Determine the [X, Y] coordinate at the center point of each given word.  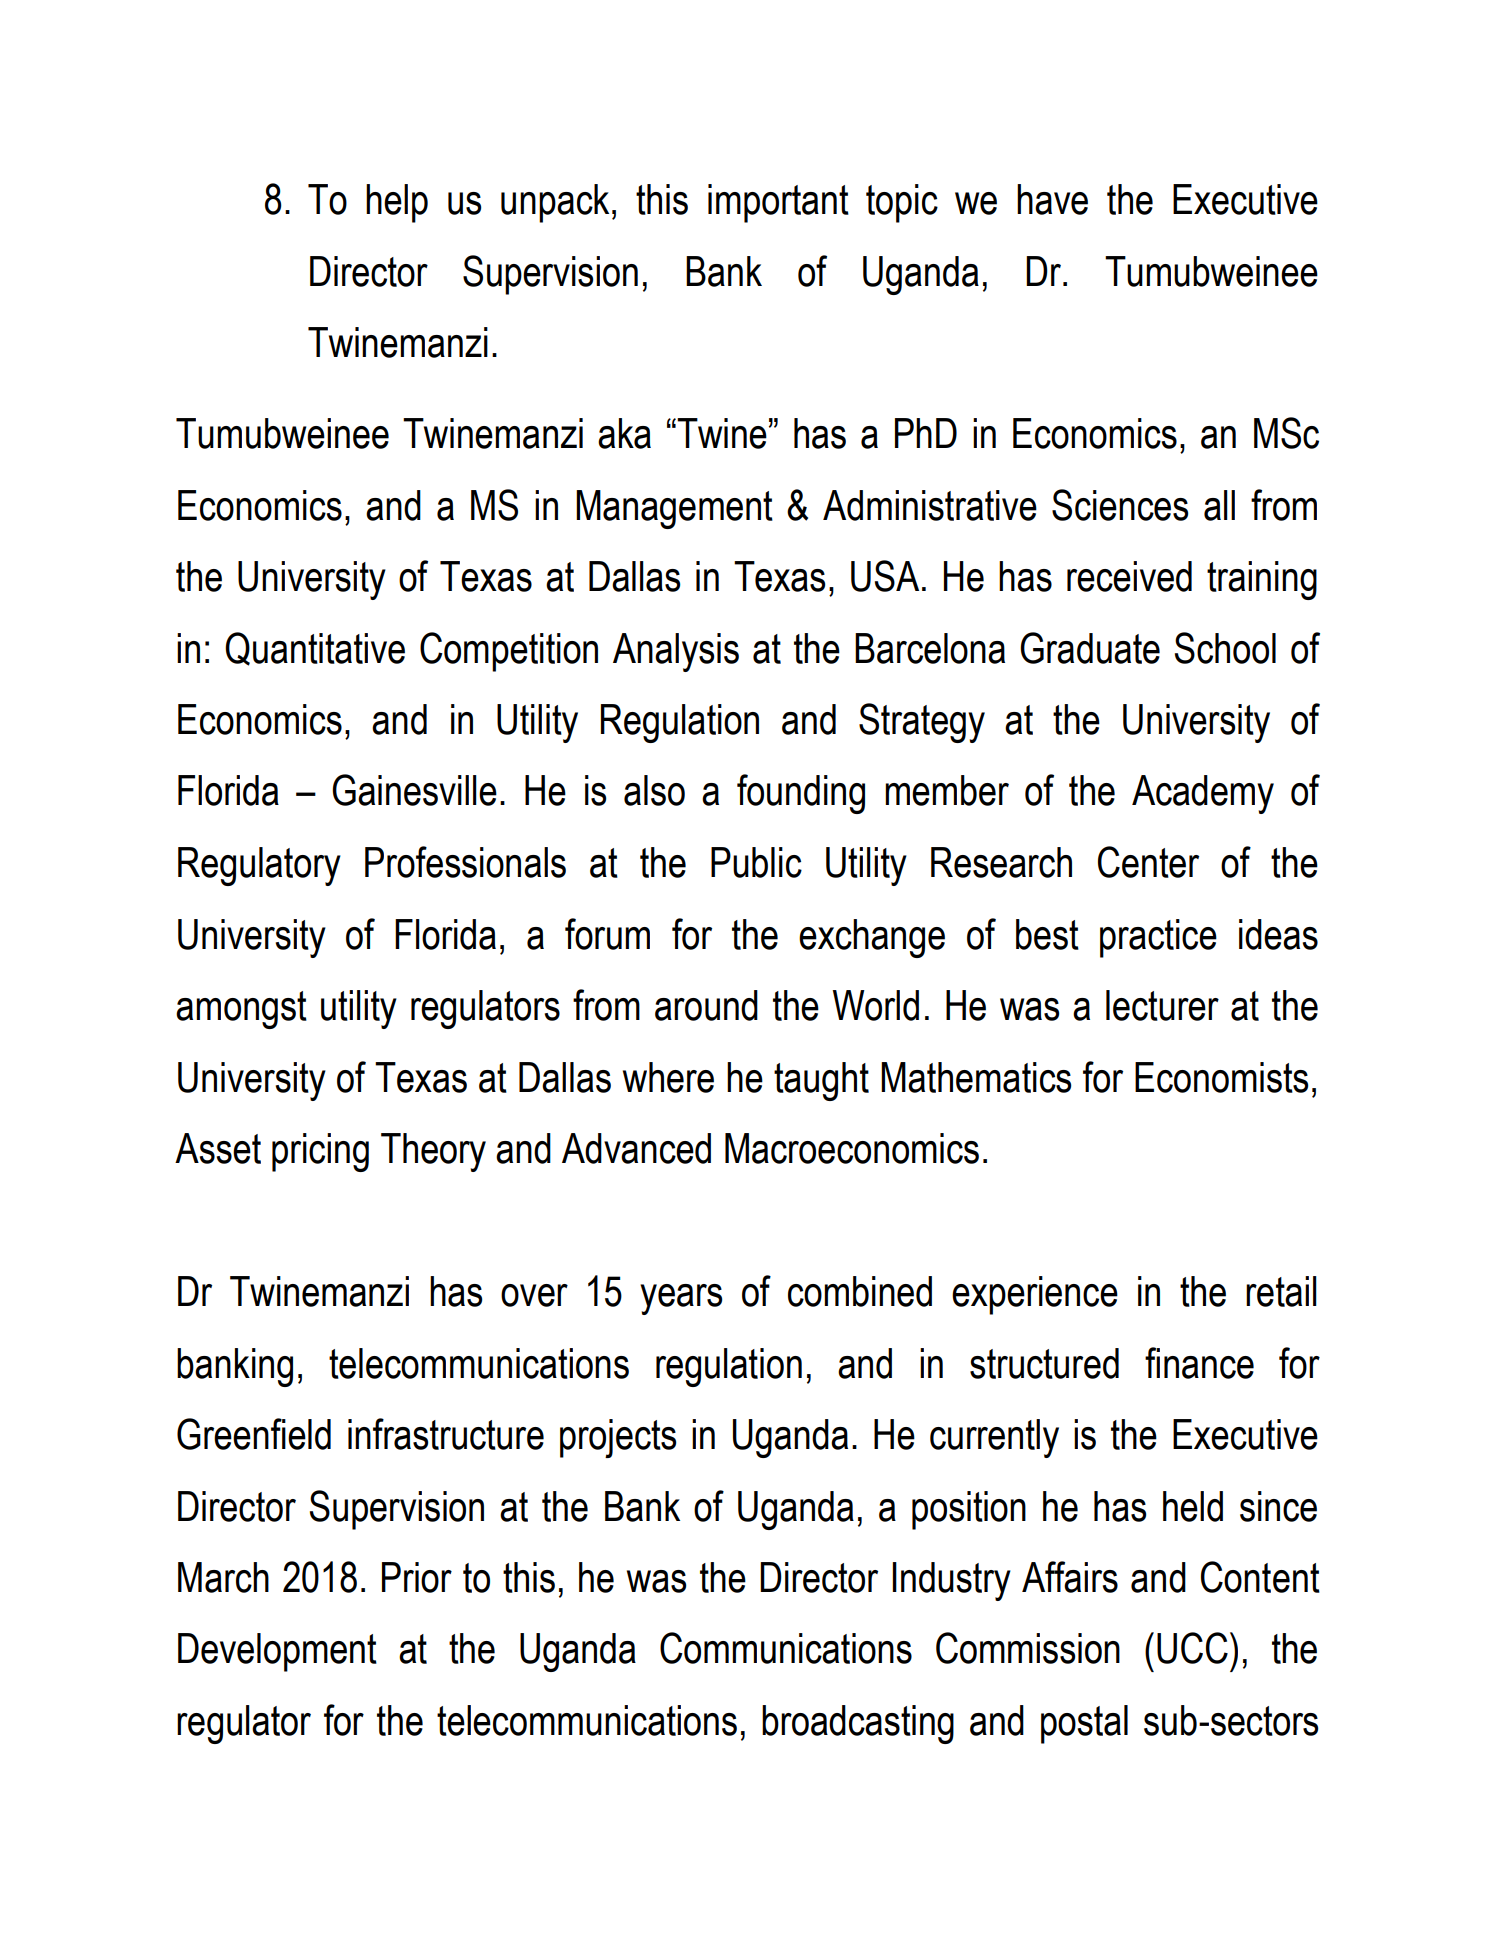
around [706, 1005]
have [1052, 199]
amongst [241, 1010]
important [778, 203]
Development [277, 1652]
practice [1158, 938]
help [397, 203]
